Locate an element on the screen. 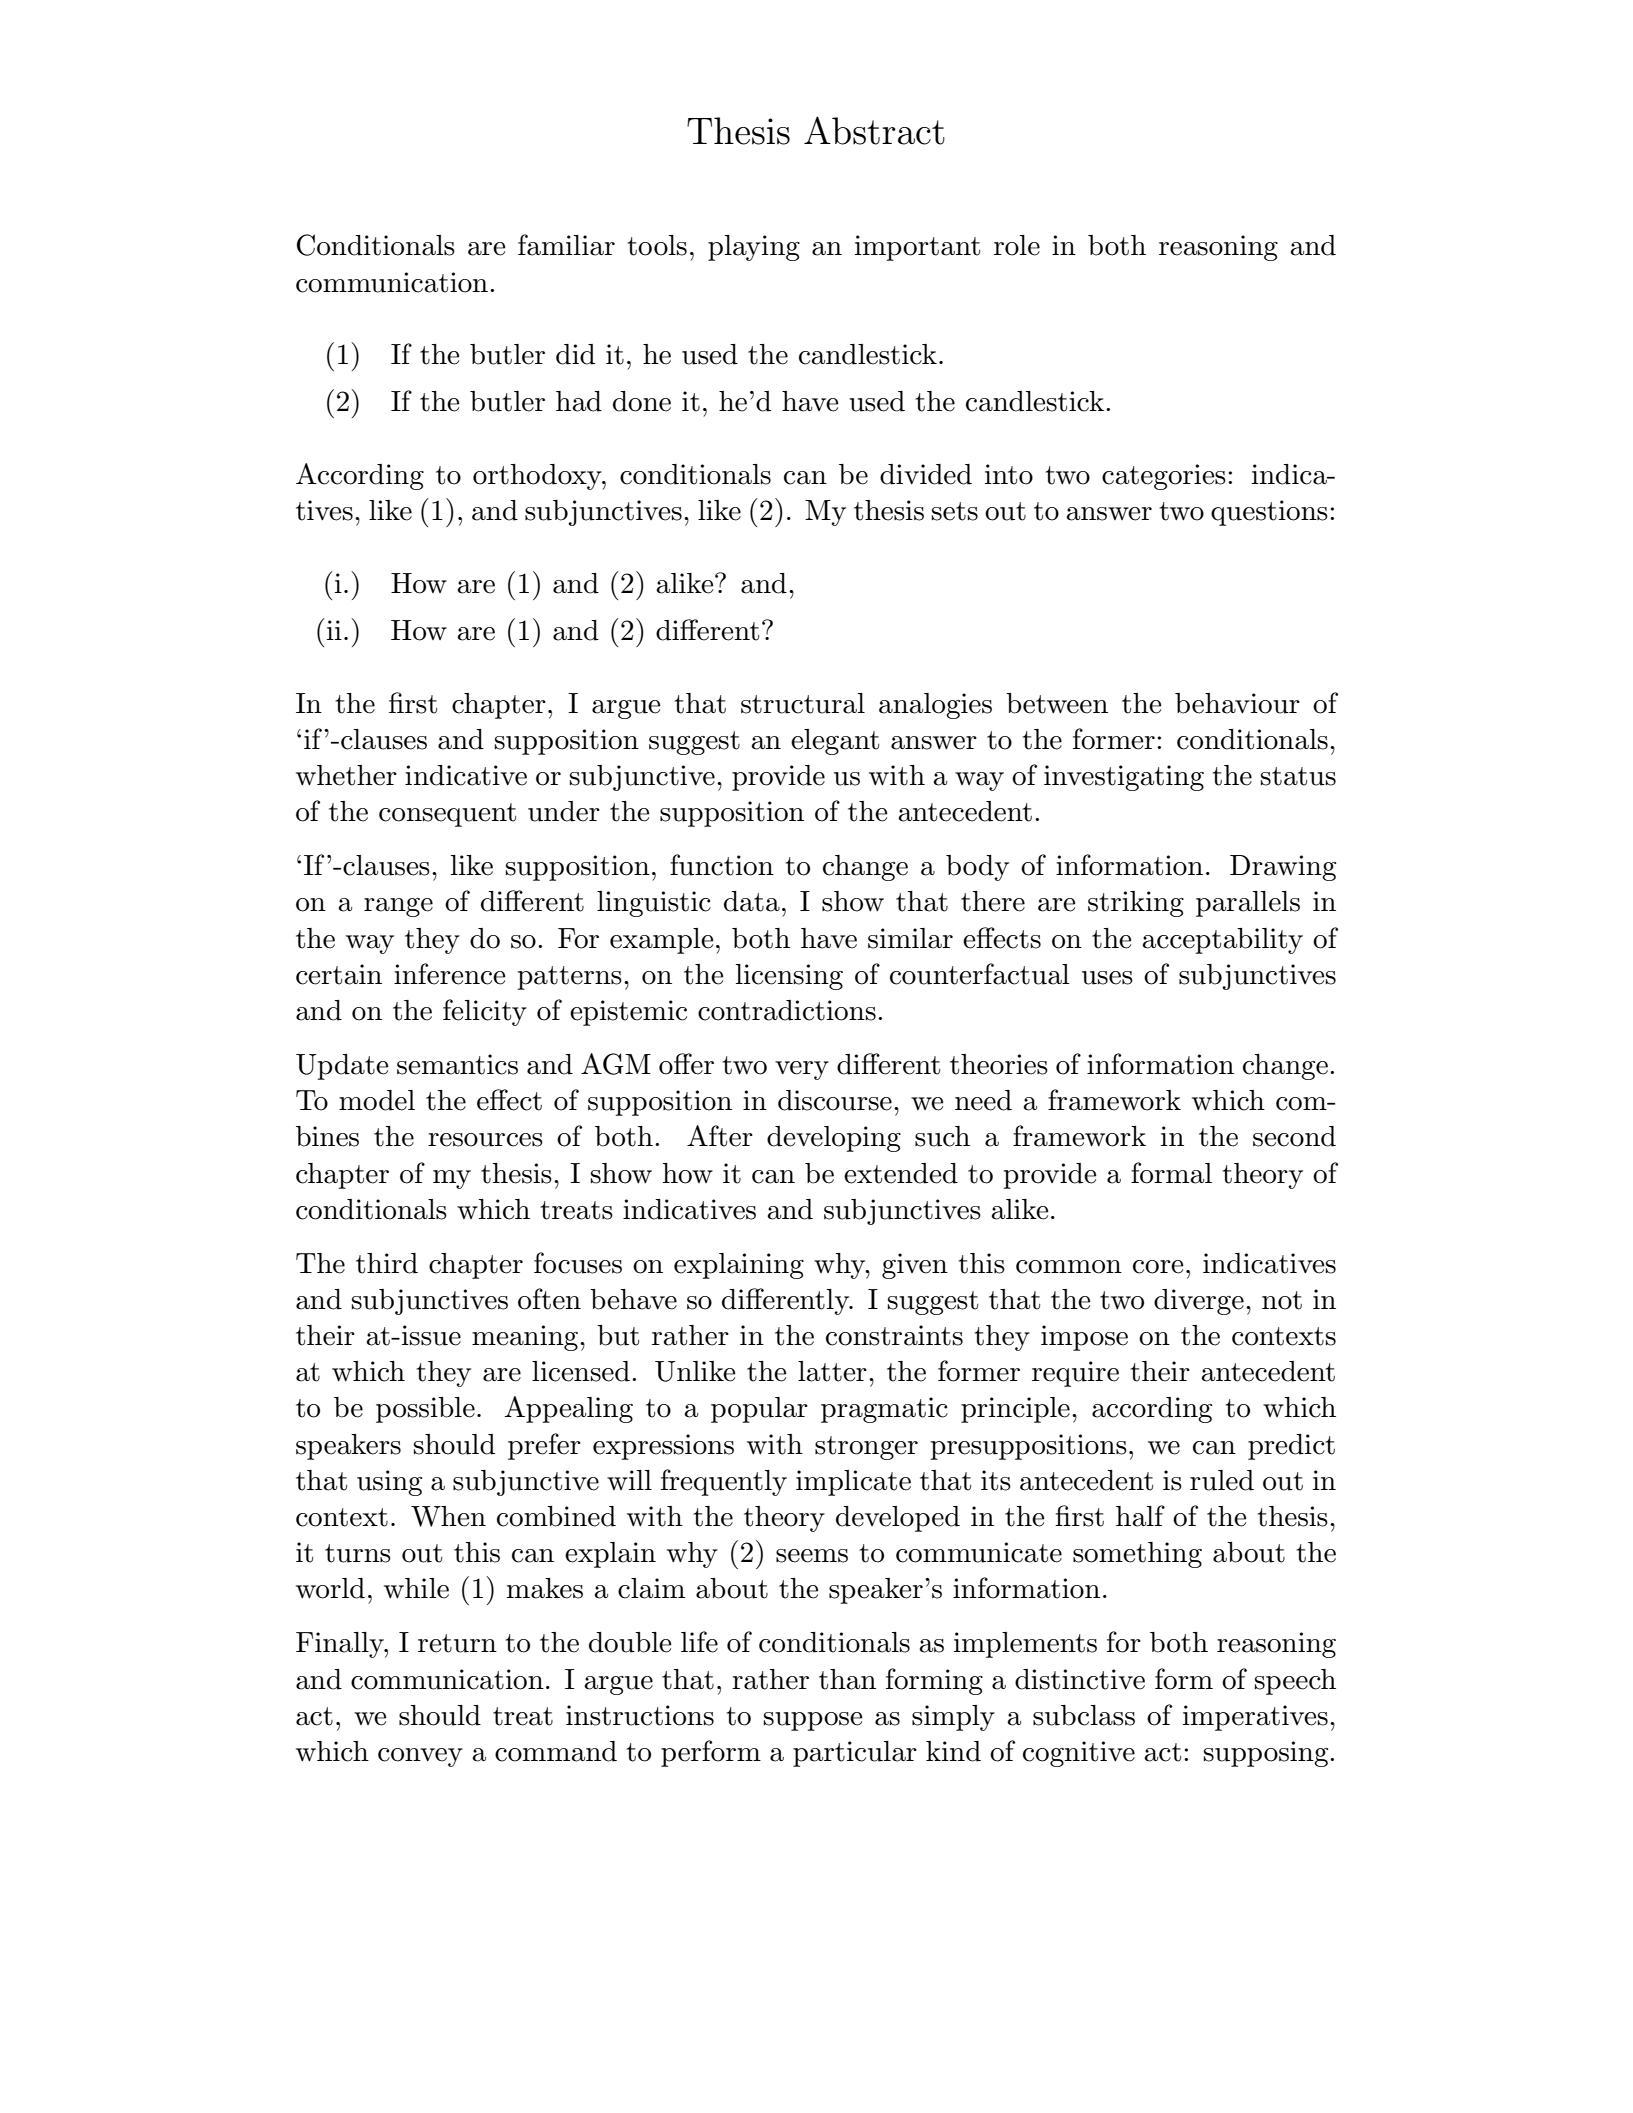 The height and width of the screenshot is (2113, 1633). suppose is located at coordinates (813, 1721).
